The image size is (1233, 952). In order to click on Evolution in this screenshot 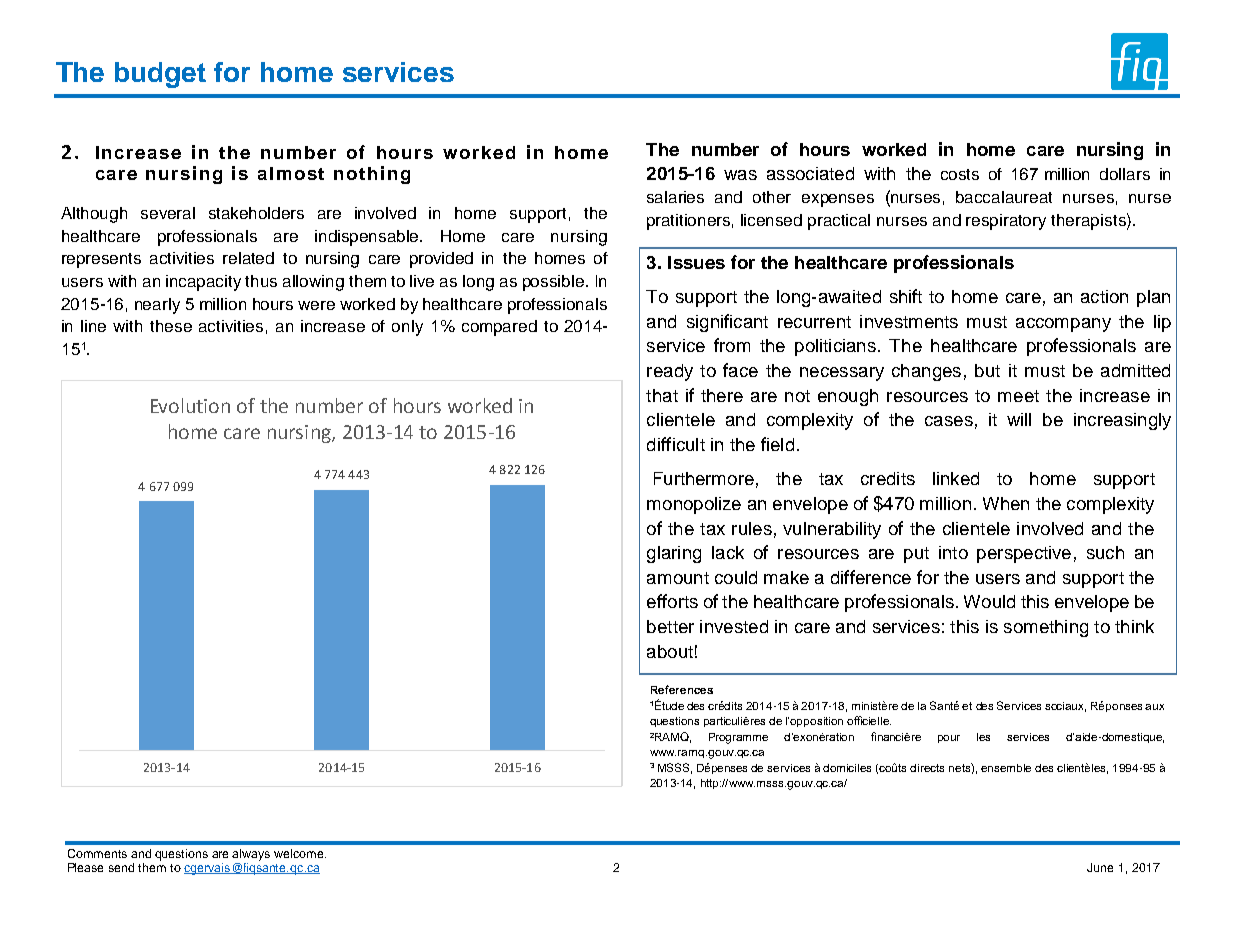, I will do `click(190, 405)`.
